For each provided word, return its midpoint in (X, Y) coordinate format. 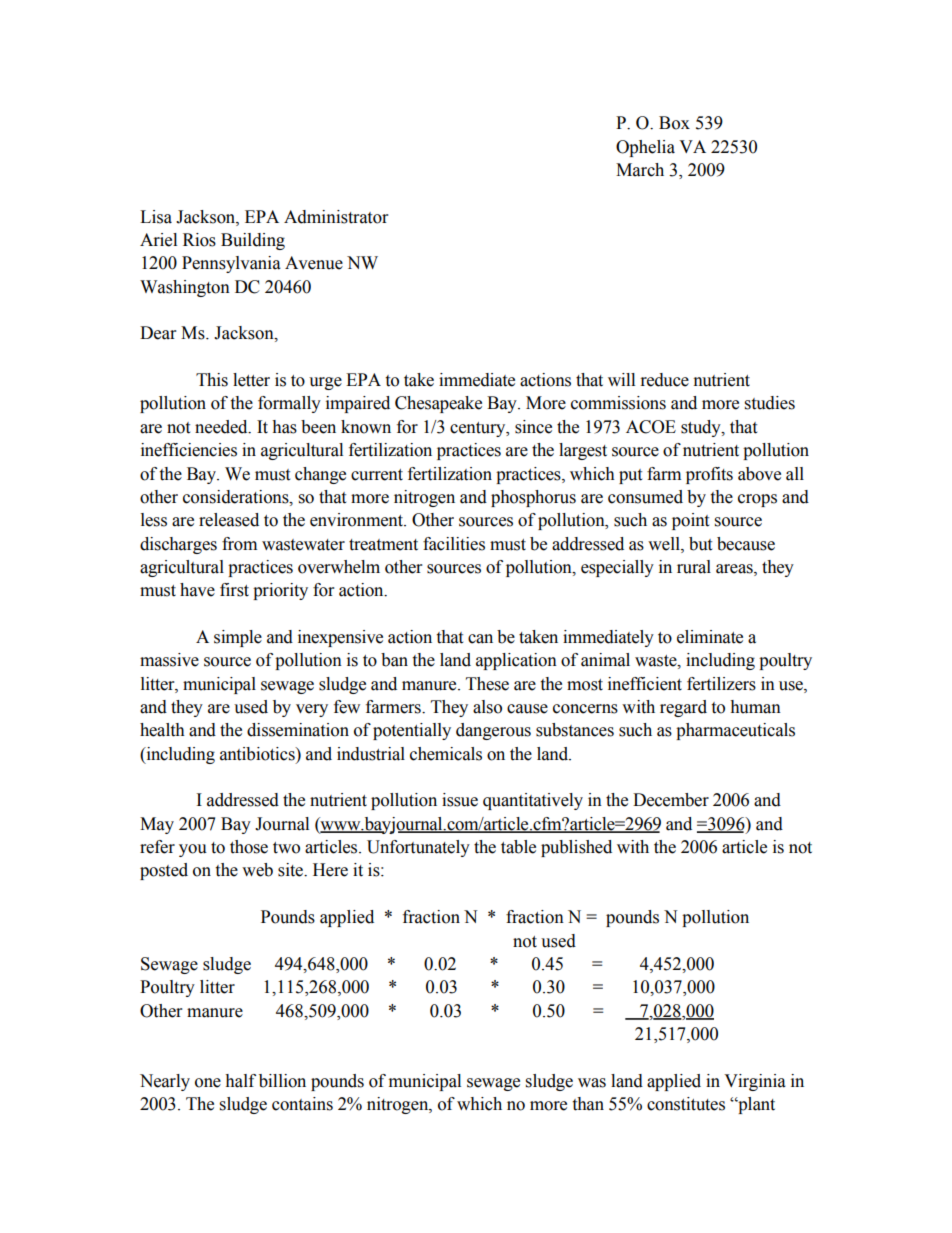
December (671, 800)
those (249, 847)
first (234, 590)
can (480, 639)
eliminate (710, 637)
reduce (665, 380)
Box (674, 123)
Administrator (336, 217)
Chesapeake (438, 404)
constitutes (686, 1104)
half (240, 1081)
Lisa (156, 217)
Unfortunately (418, 848)
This (212, 380)
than (588, 1104)
